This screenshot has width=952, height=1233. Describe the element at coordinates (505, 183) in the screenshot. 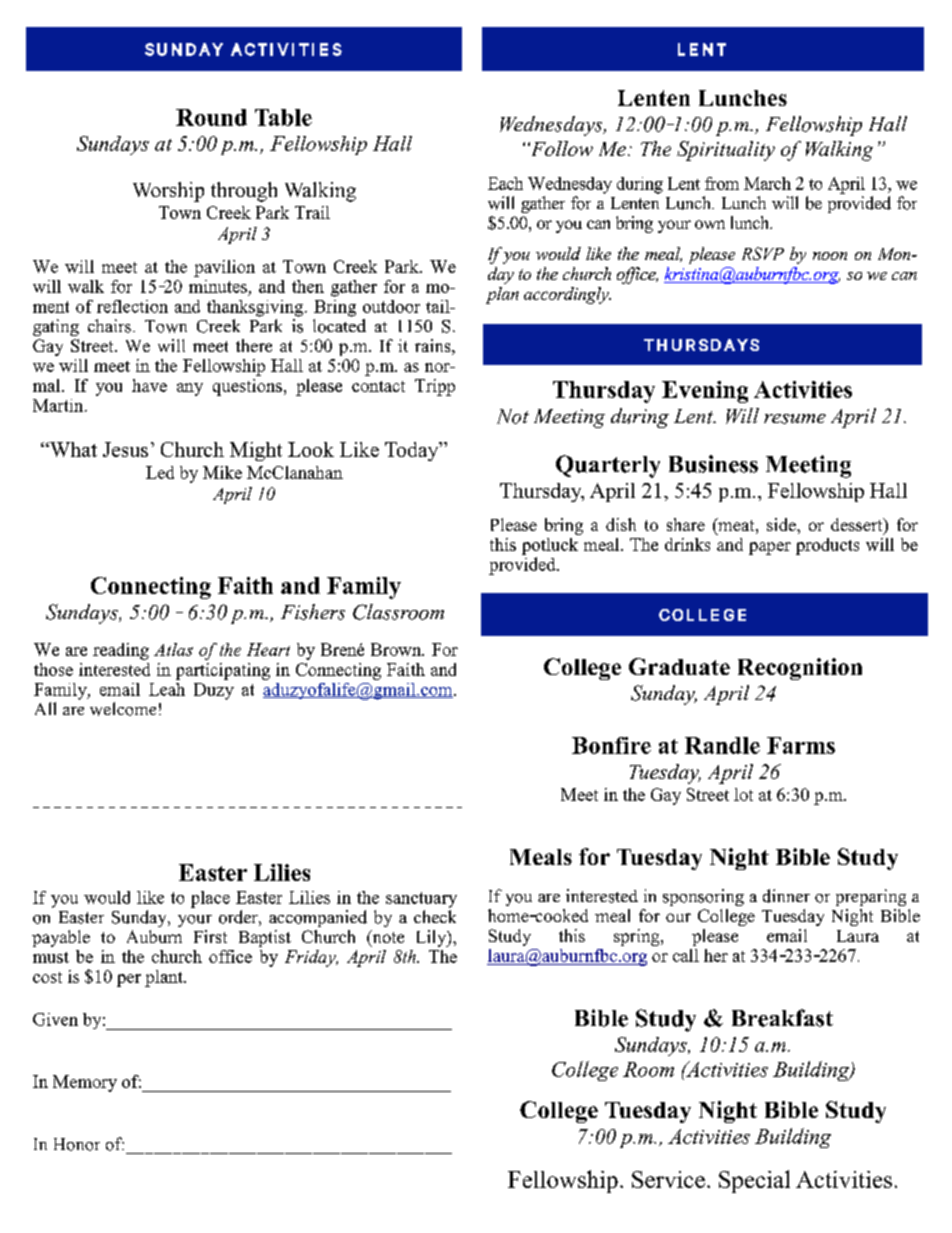

I see `Each` at that location.
